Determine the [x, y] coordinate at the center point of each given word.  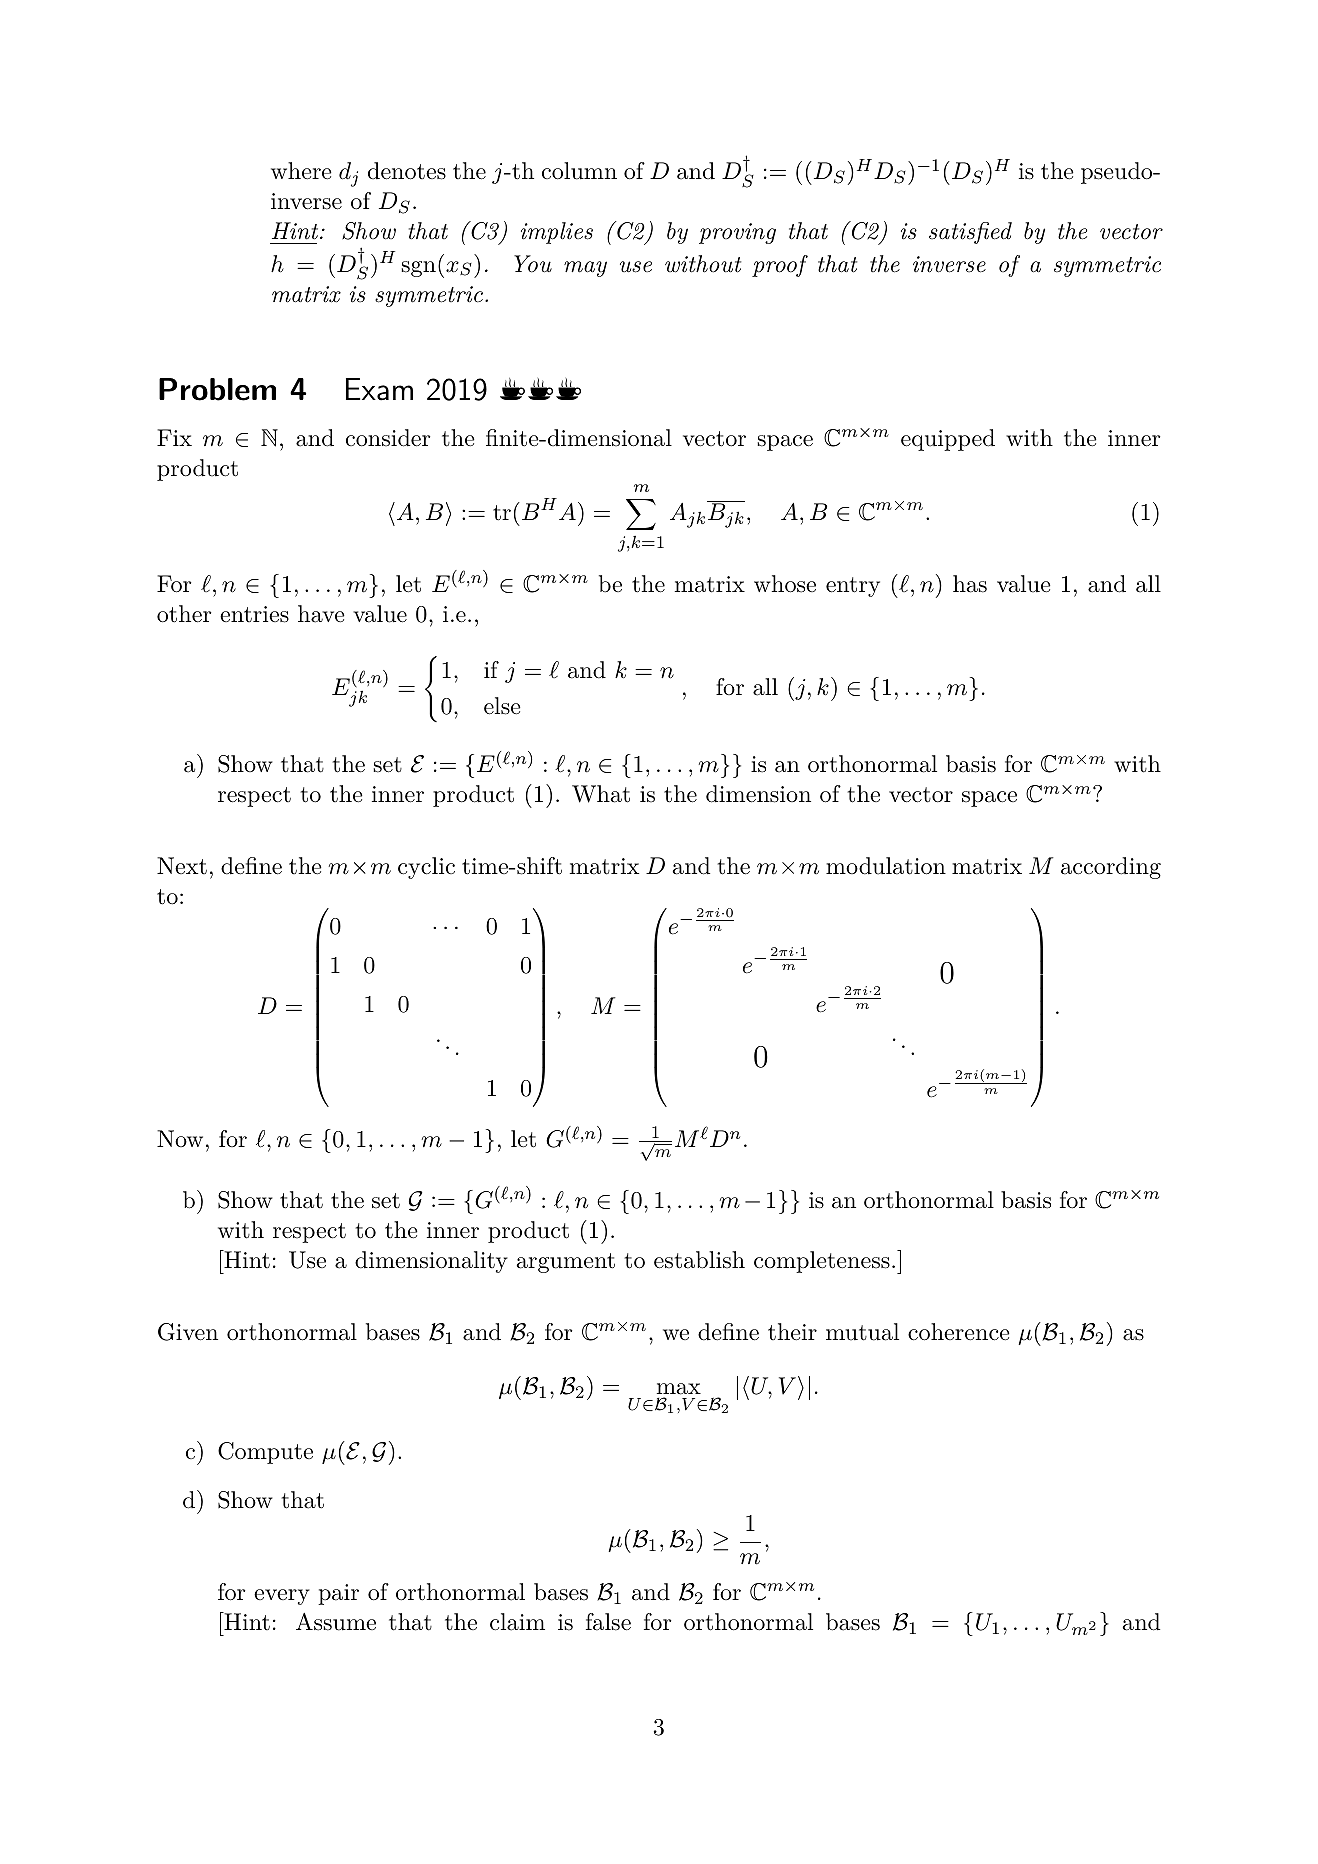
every [282, 1597]
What [601, 794]
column [579, 171]
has [970, 584]
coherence [959, 1332]
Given [188, 1332]
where [301, 171]
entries [254, 614]
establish [699, 1260]
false [608, 1622]
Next [182, 865]
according [1111, 868]
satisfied [970, 233]
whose [785, 584]
